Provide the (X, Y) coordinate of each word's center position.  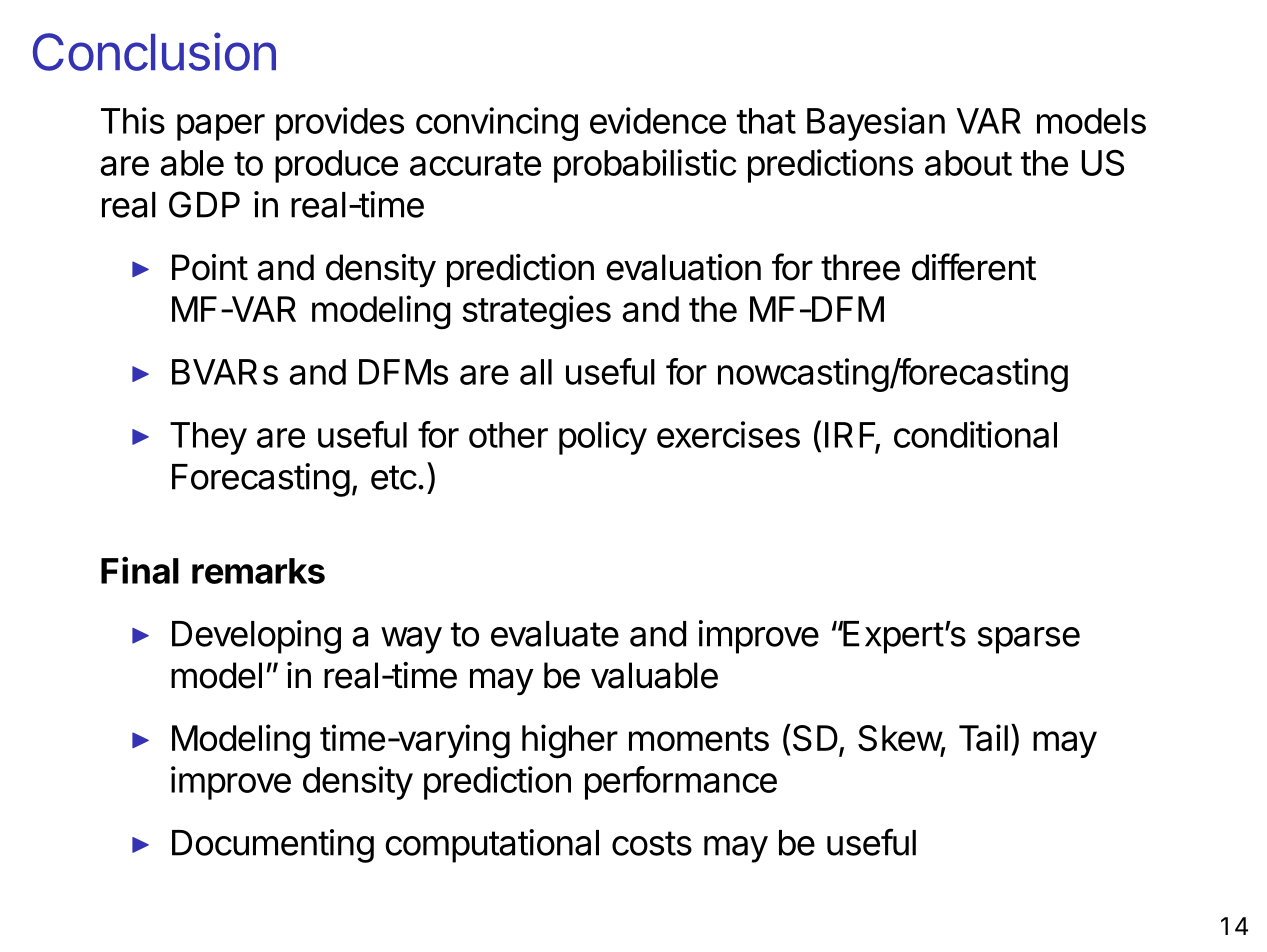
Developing (256, 637)
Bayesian (876, 124)
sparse (1029, 640)
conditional (975, 434)
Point (210, 267)
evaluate (555, 634)
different (974, 267)
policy (603, 438)
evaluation (683, 267)
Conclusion (154, 51)
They (208, 438)
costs (652, 843)
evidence (658, 120)
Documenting (273, 846)
